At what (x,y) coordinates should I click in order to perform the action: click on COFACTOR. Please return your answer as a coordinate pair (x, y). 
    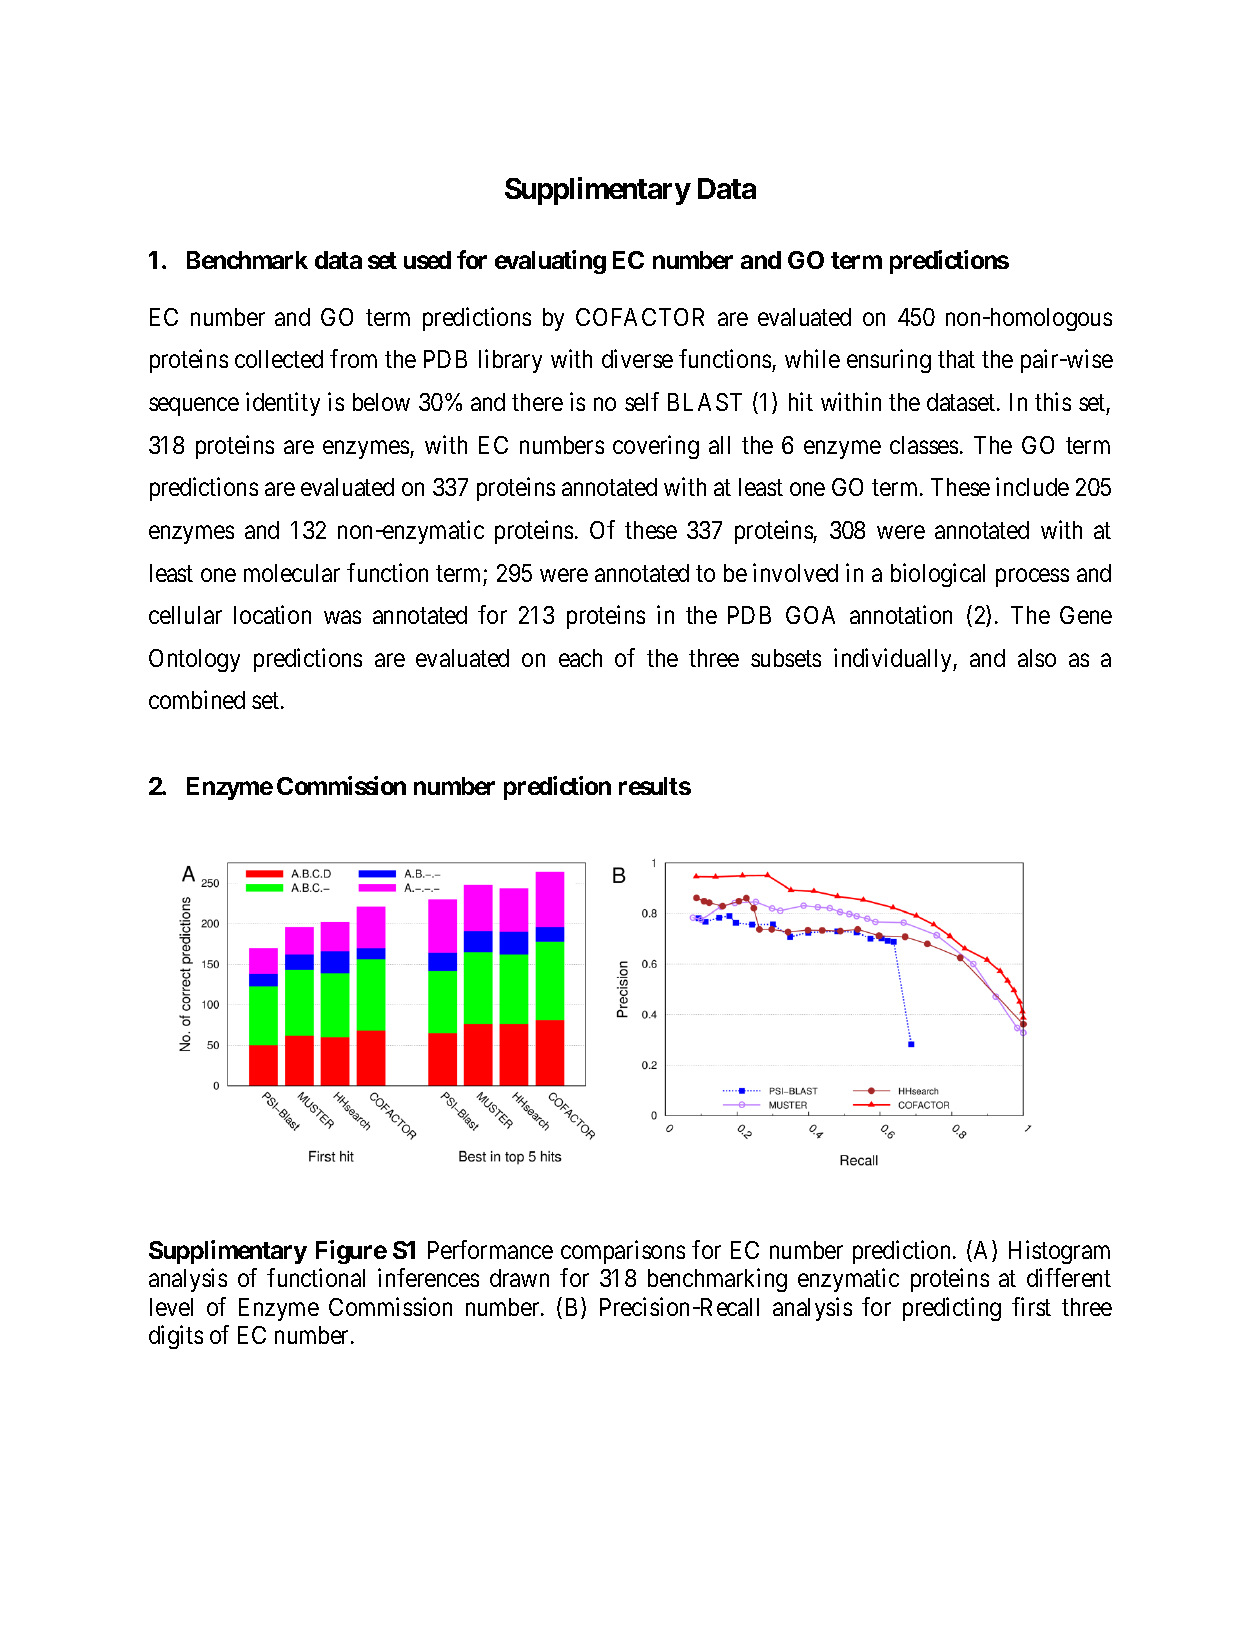
    Looking at the image, I should click on (640, 317).
